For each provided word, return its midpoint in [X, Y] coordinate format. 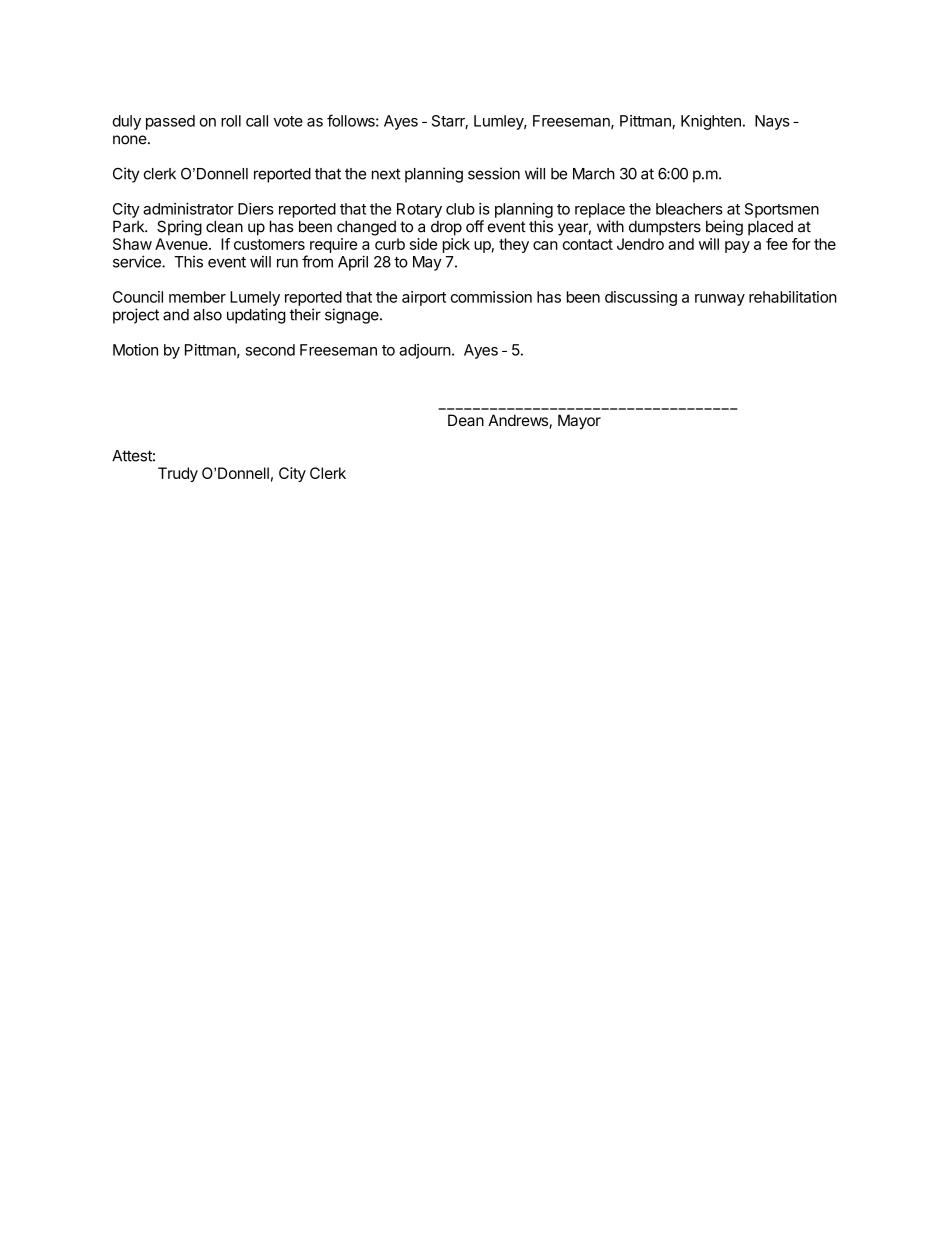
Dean [466, 420]
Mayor [579, 422]
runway [720, 300]
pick [456, 245]
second [270, 350]
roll [231, 121]
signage [353, 316]
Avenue [183, 244]
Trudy [178, 474]
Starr [450, 122]
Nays [772, 122]
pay [737, 247]
